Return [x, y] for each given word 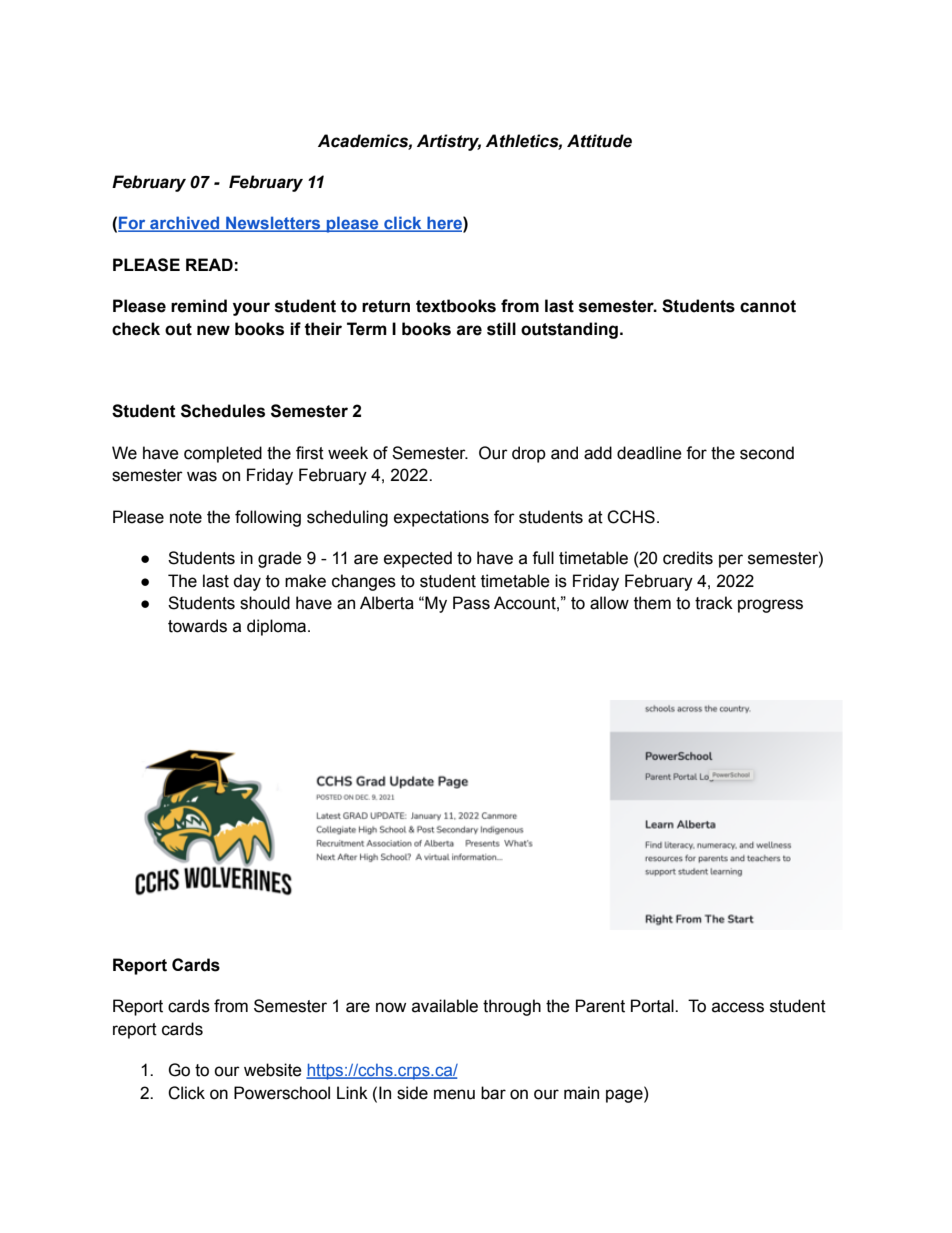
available [445, 1006]
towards [197, 626]
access [738, 1007]
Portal [653, 1006]
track [714, 603]
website [273, 1070]
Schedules [223, 411]
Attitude [599, 141]
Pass [471, 603]
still [501, 329]
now [391, 1007]
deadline [649, 453]
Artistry [449, 142]
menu [454, 1094]
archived [185, 224]
